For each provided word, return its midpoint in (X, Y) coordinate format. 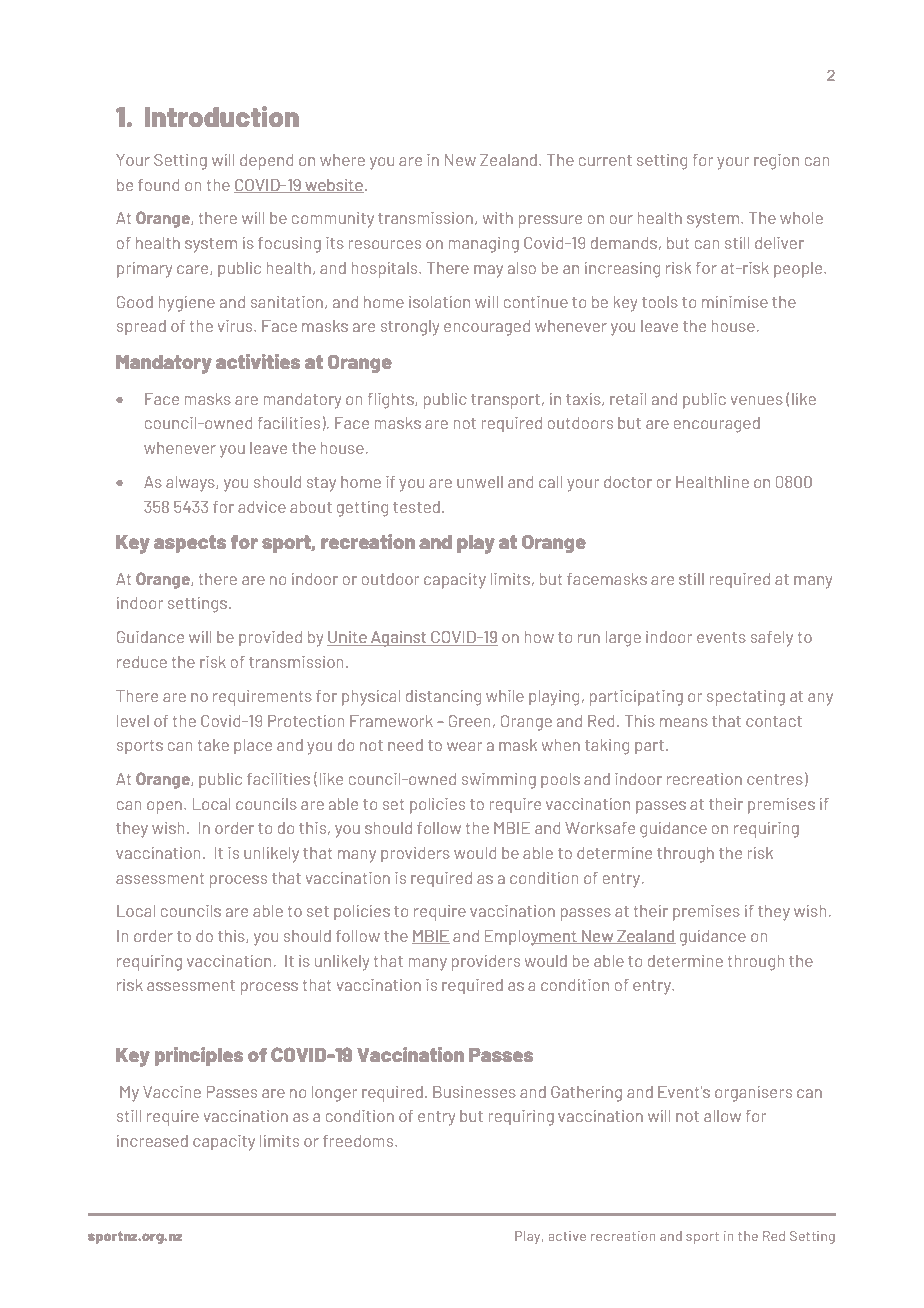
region (776, 162)
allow (722, 1116)
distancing (443, 698)
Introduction (222, 116)
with (498, 218)
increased (152, 1141)
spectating (746, 698)
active (567, 1236)
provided (270, 638)
